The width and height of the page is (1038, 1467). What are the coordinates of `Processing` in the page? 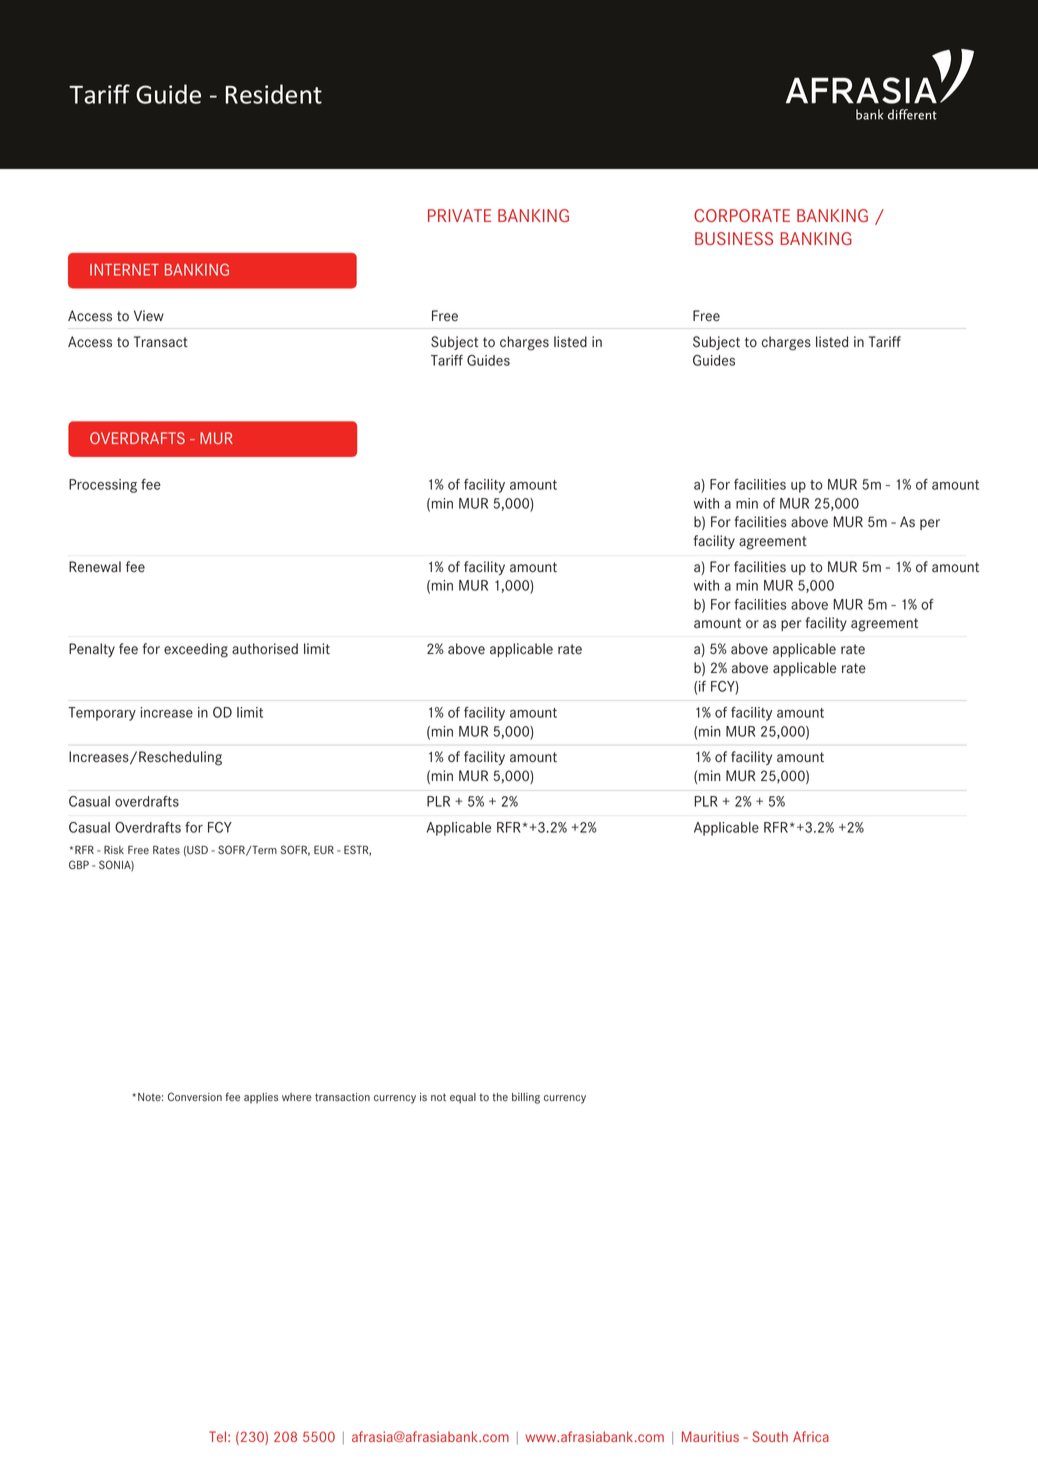 It's located at (103, 486).
